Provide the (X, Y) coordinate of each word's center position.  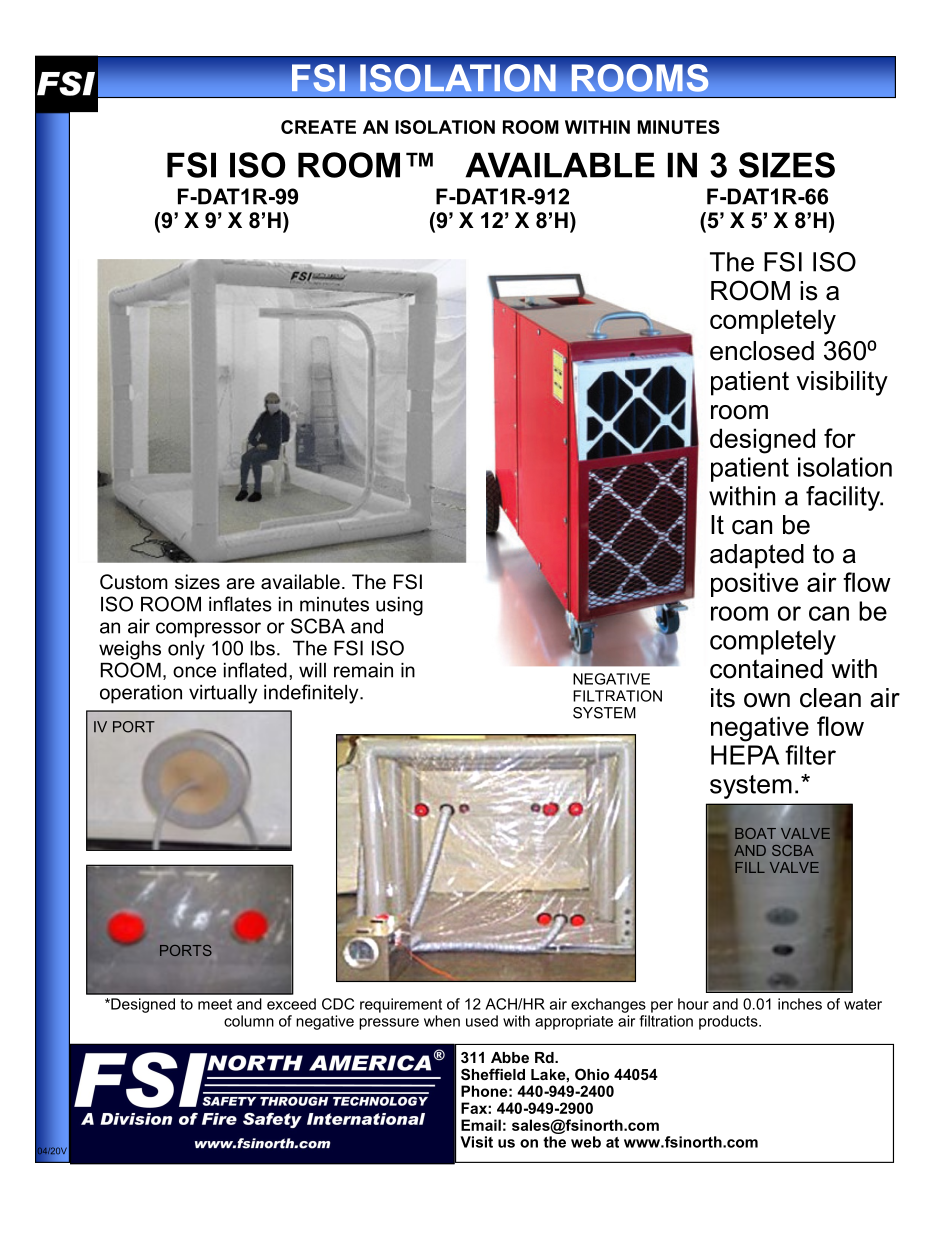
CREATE (318, 127)
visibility (842, 383)
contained (766, 669)
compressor (208, 630)
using (399, 606)
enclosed (762, 351)
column (249, 1021)
